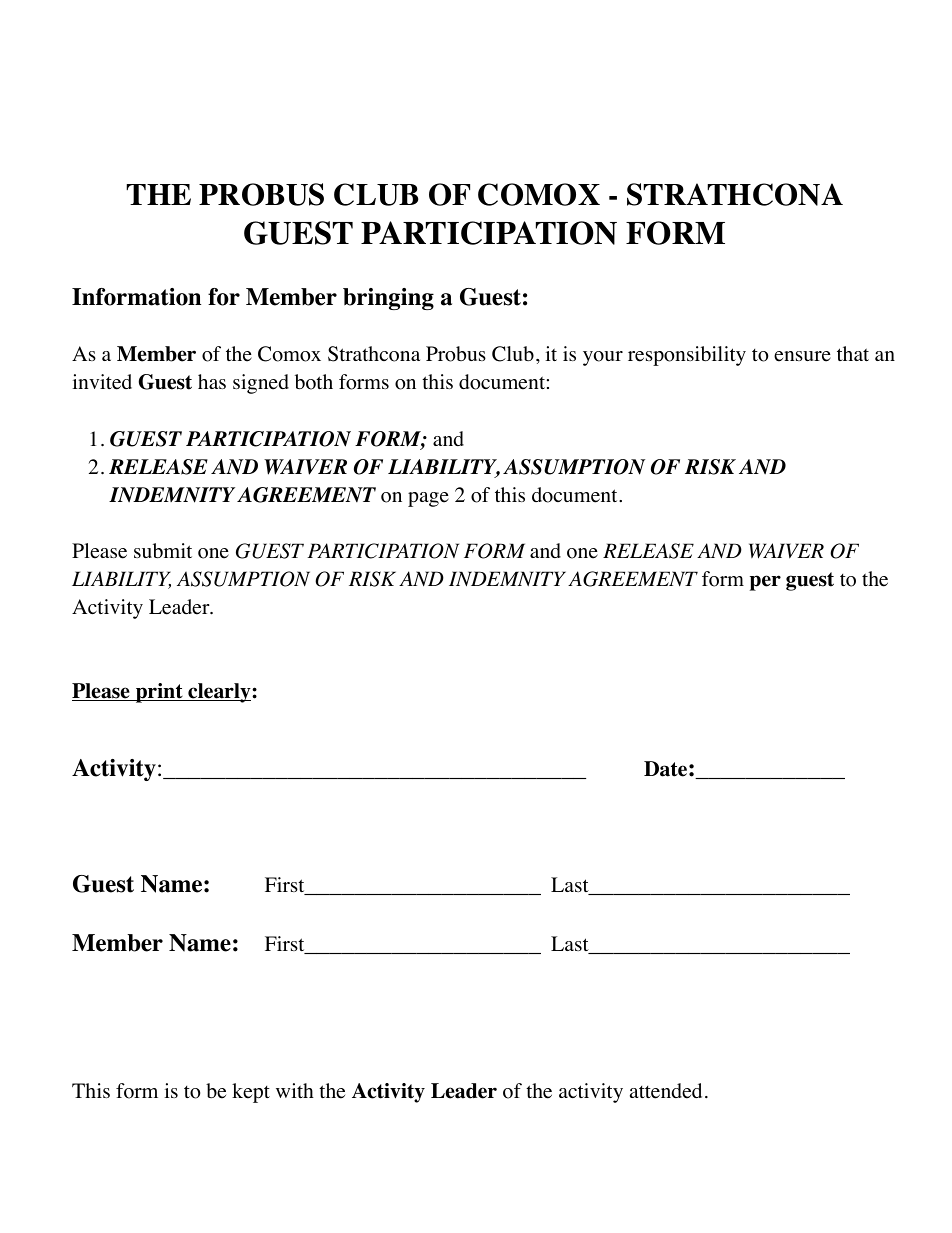 This screenshot has height=1233, width=952. I want to click on per, so click(765, 583).
